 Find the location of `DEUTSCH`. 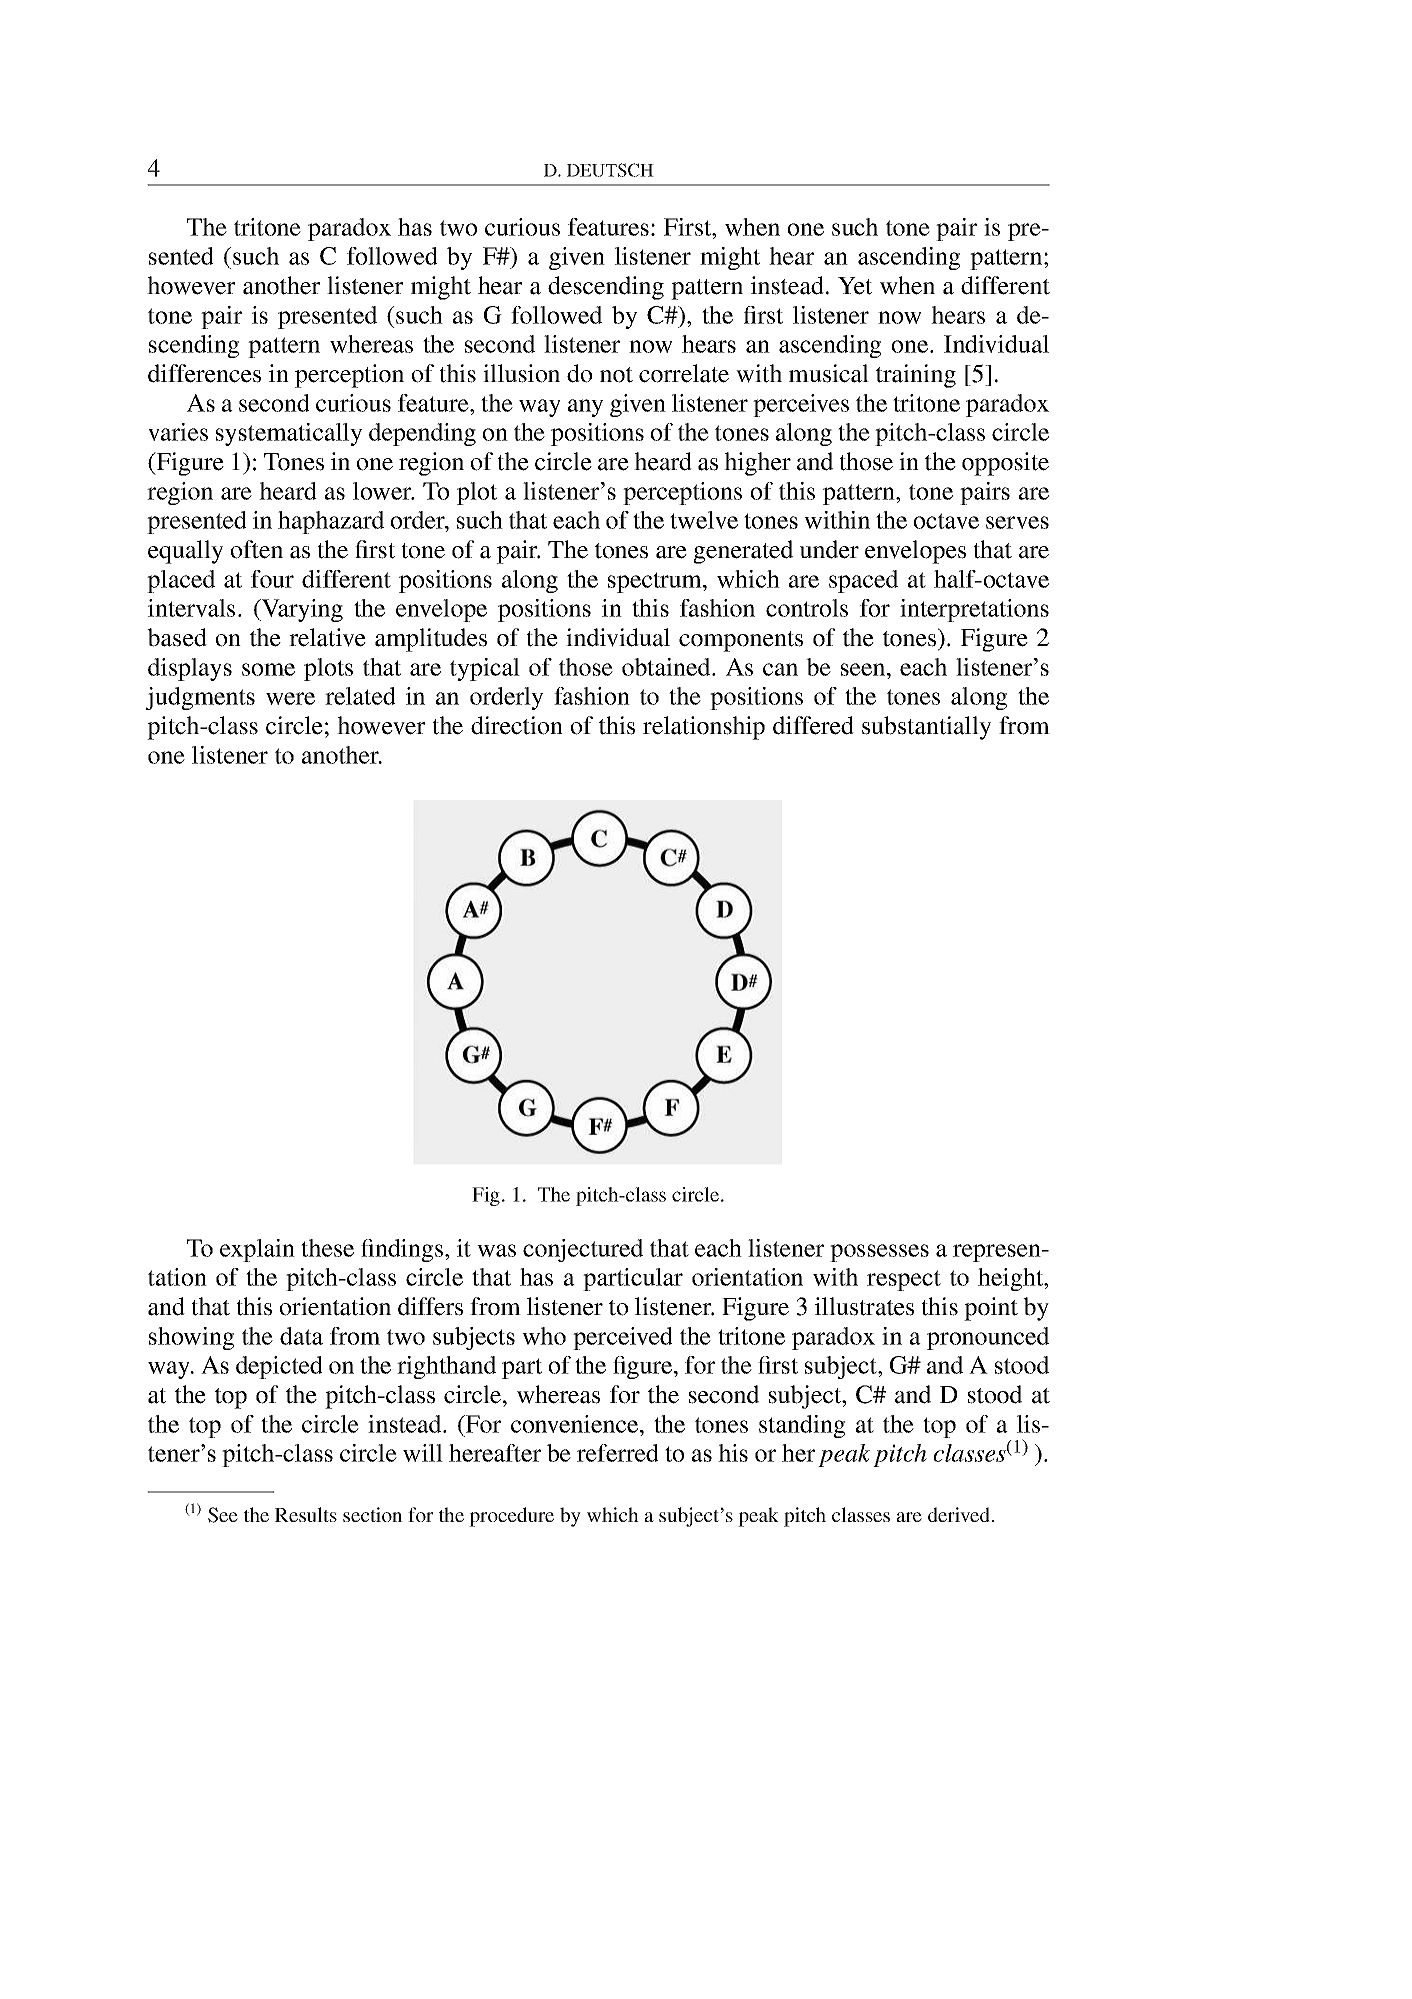

DEUTSCH is located at coordinates (610, 170).
